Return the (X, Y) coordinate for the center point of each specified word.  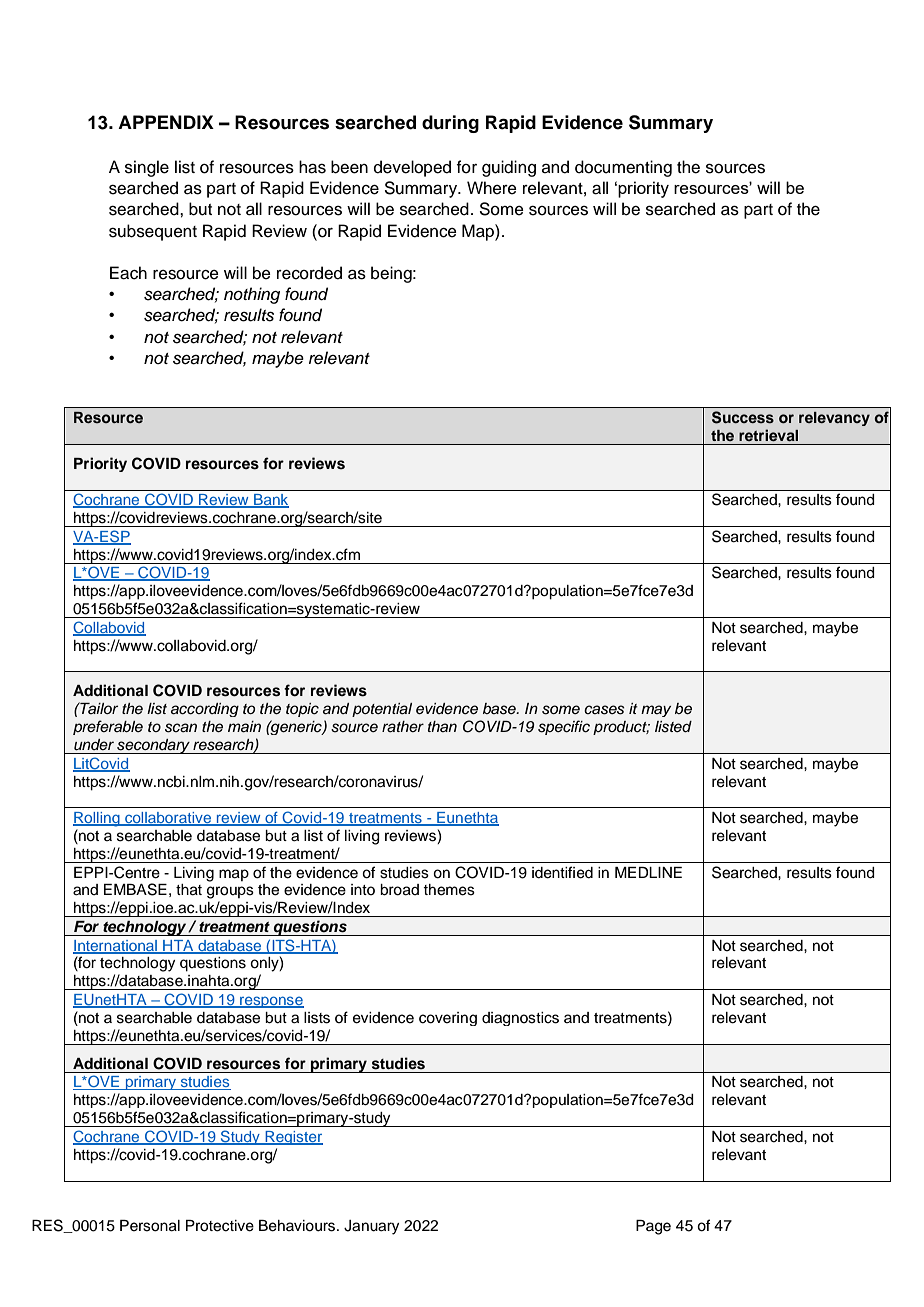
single (147, 168)
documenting (623, 168)
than (442, 726)
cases (604, 710)
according (205, 710)
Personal (150, 1226)
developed (412, 168)
